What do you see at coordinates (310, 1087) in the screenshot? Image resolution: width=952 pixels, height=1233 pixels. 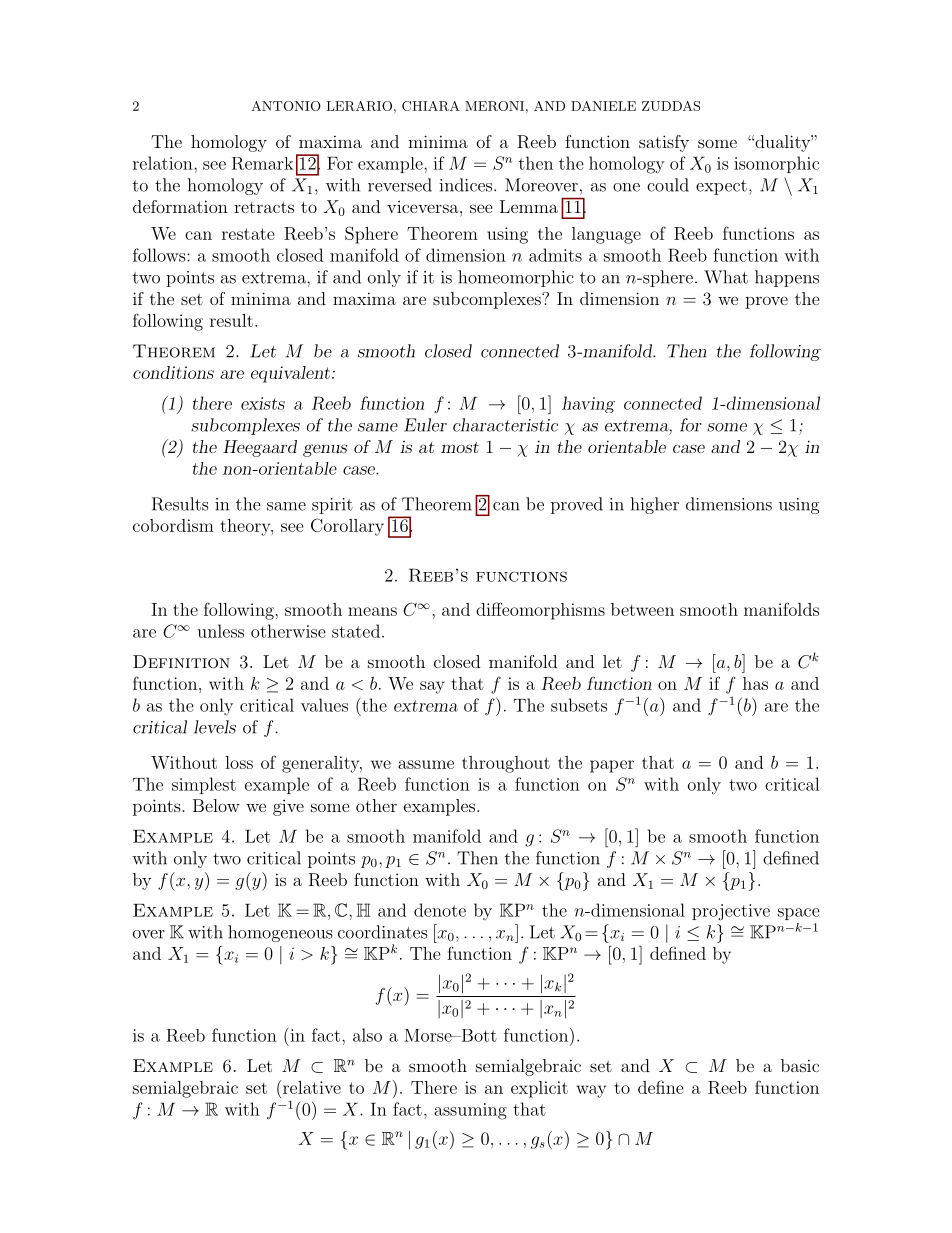 I see `relative` at bounding box center [310, 1087].
